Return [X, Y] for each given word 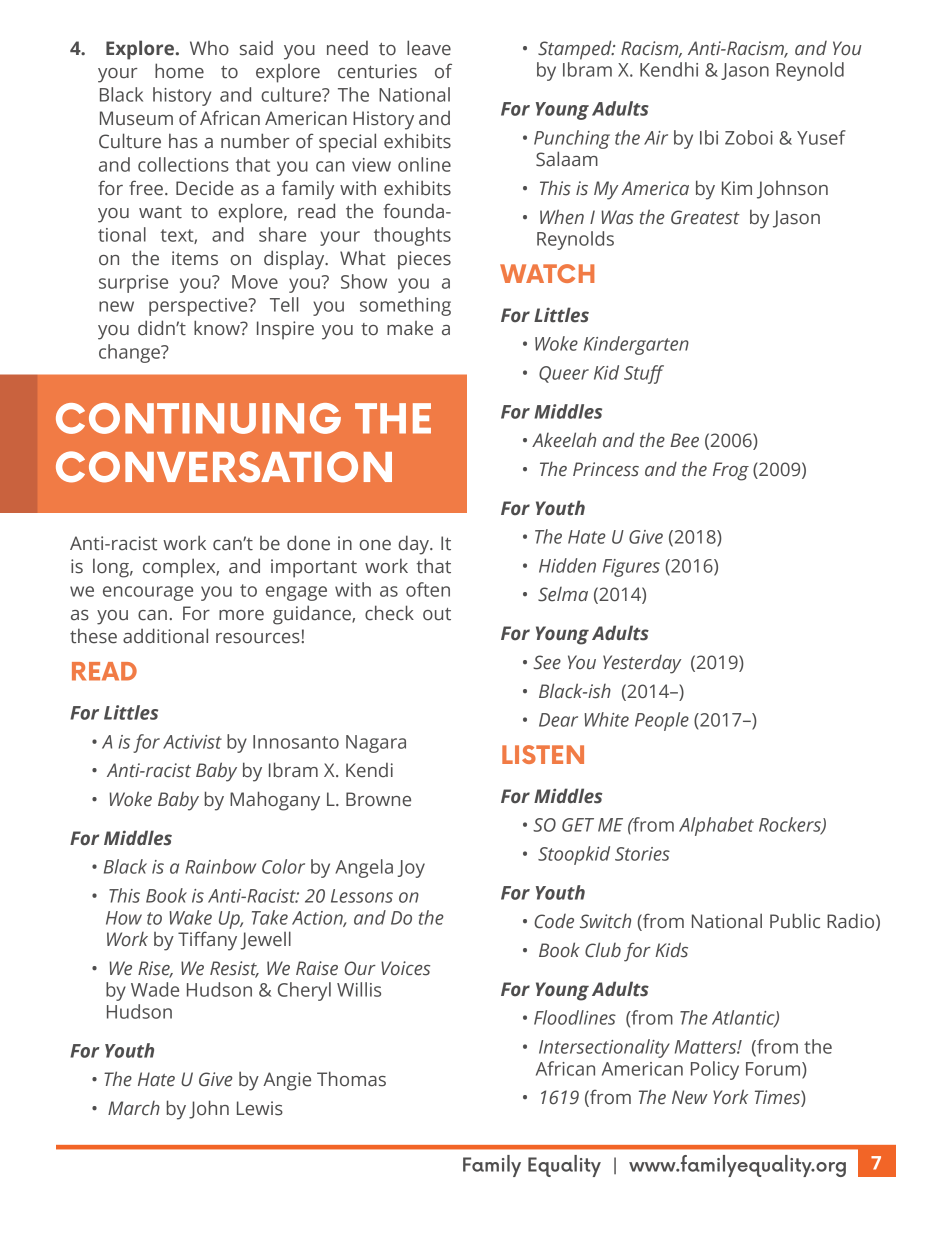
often [428, 589]
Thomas [351, 1079]
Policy [715, 1070]
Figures [631, 568]
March [134, 1108]
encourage [148, 593]
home [179, 71]
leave [429, 48]
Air [656, 138]
